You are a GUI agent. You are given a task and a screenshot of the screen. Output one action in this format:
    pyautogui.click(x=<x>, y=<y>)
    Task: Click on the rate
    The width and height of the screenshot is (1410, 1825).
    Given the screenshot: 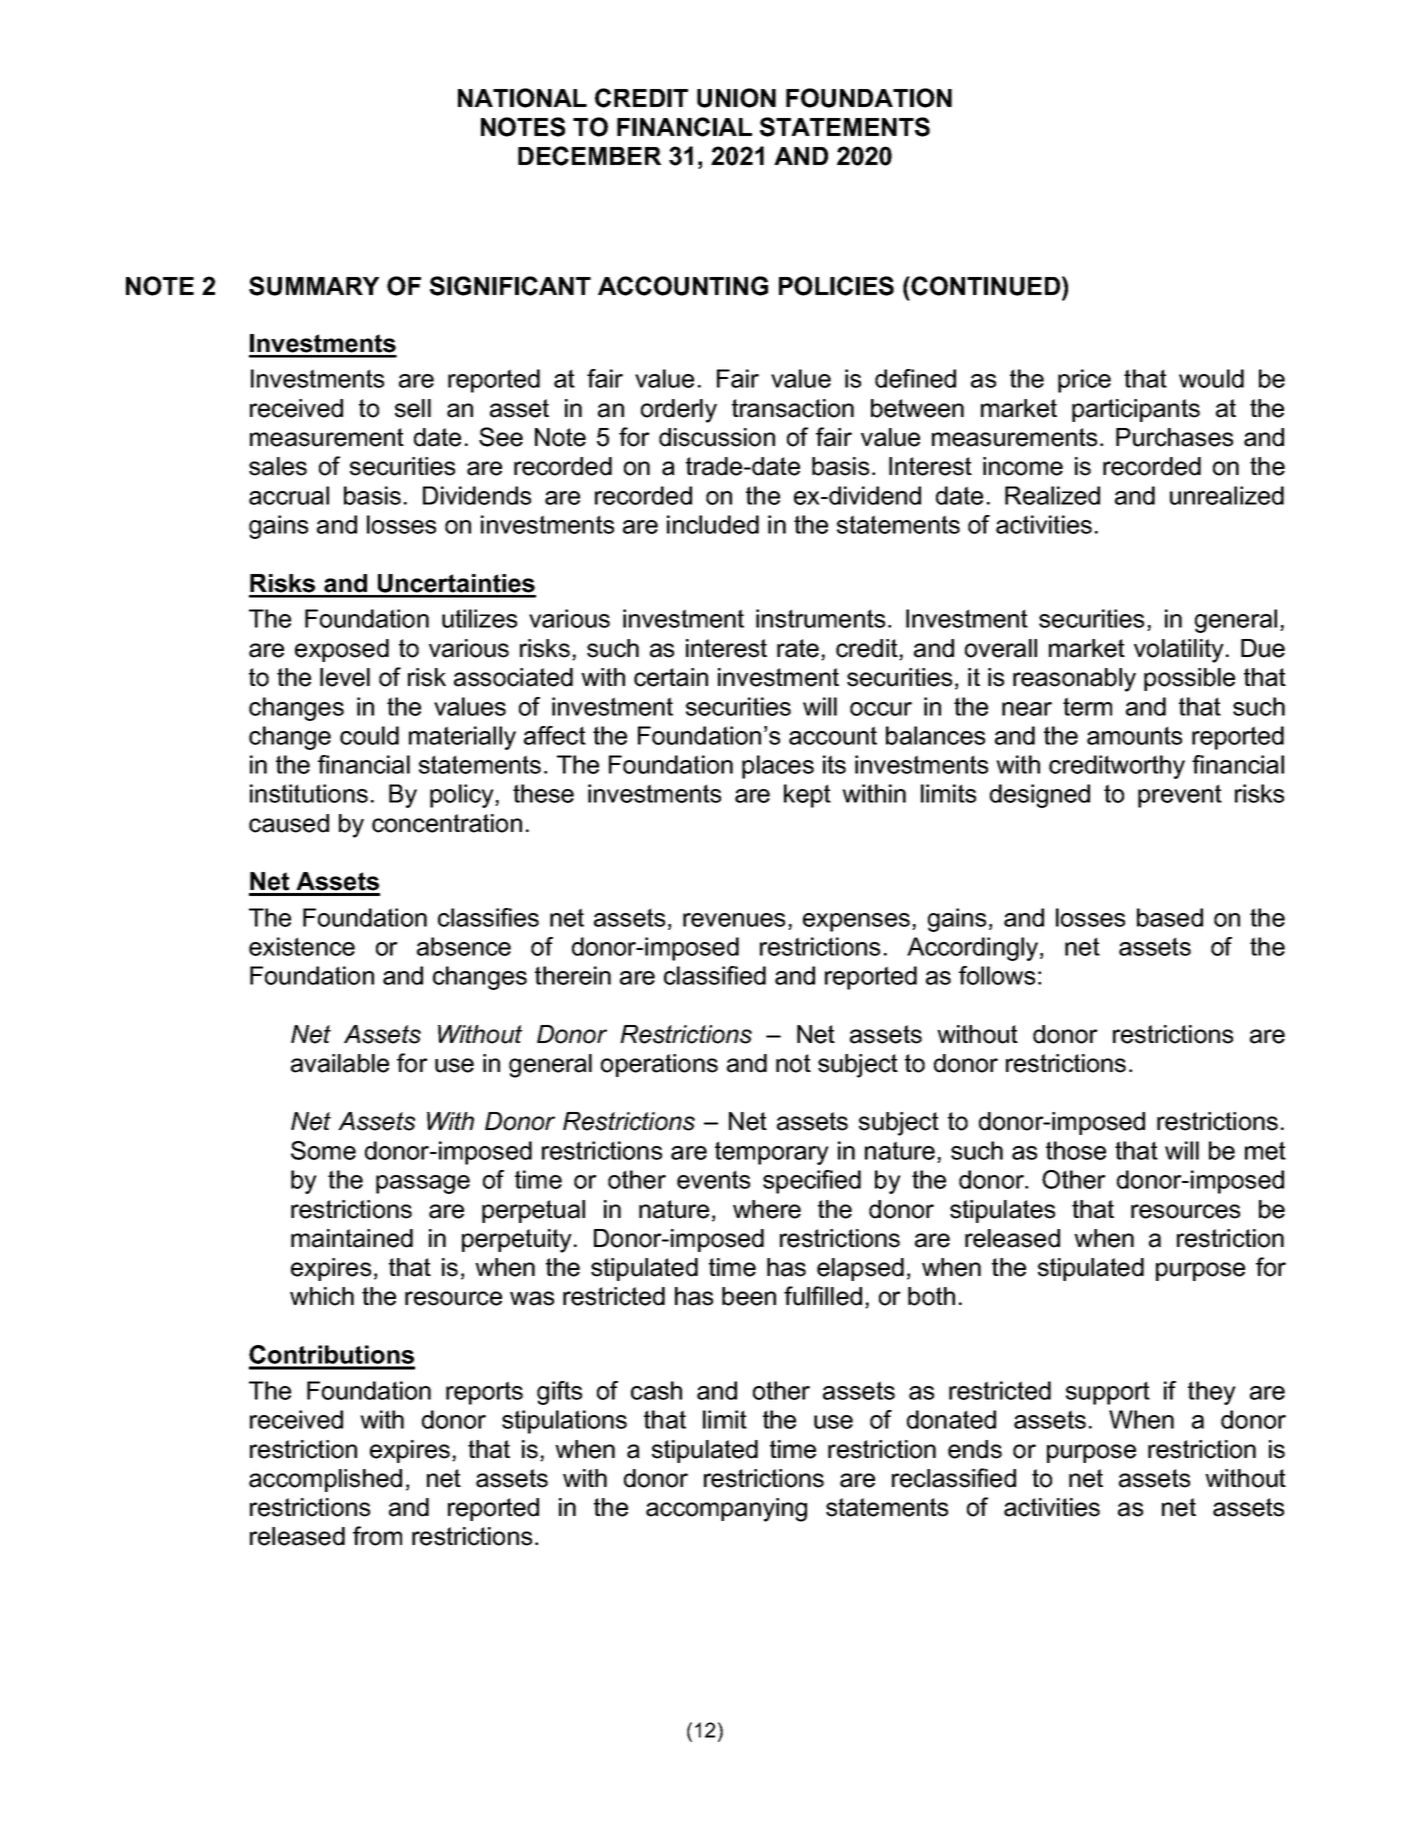 What is the action you would take?
    pyautogui.click(x=798, y=648)
